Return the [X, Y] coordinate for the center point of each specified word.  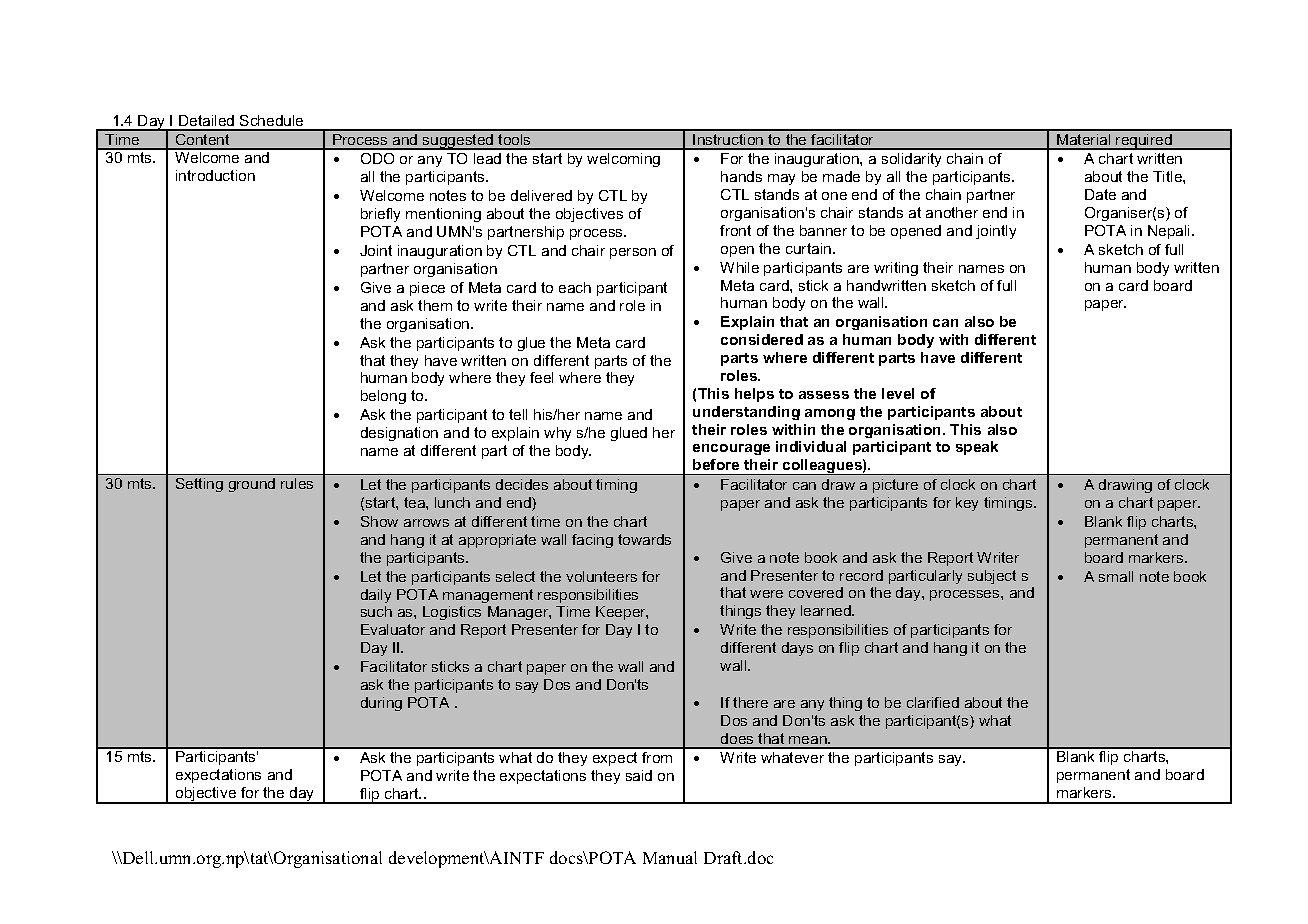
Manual [670, 857]
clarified [933, 702]
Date [1100, 194]
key [967, 504]
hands [741, 176]
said [639, 775]
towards [644, 539]
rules [297, 483]
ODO [377, 158]
